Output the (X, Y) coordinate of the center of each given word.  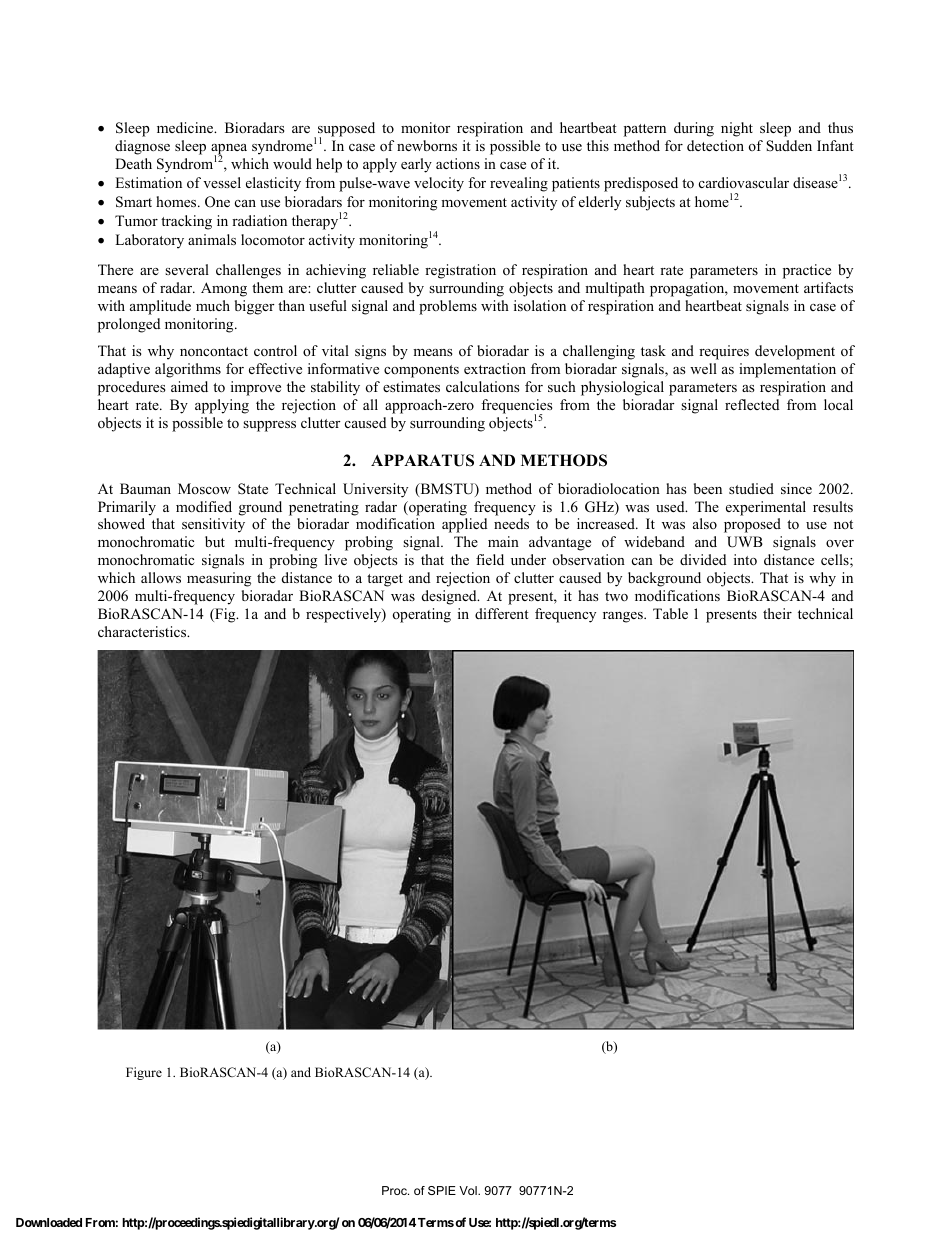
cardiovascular (744, 182)
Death (133, 163)
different (502, 613)
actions (458, 163)
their (777, 613)
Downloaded (49, 1222)
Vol (469, 1190)
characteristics (143, 631)
